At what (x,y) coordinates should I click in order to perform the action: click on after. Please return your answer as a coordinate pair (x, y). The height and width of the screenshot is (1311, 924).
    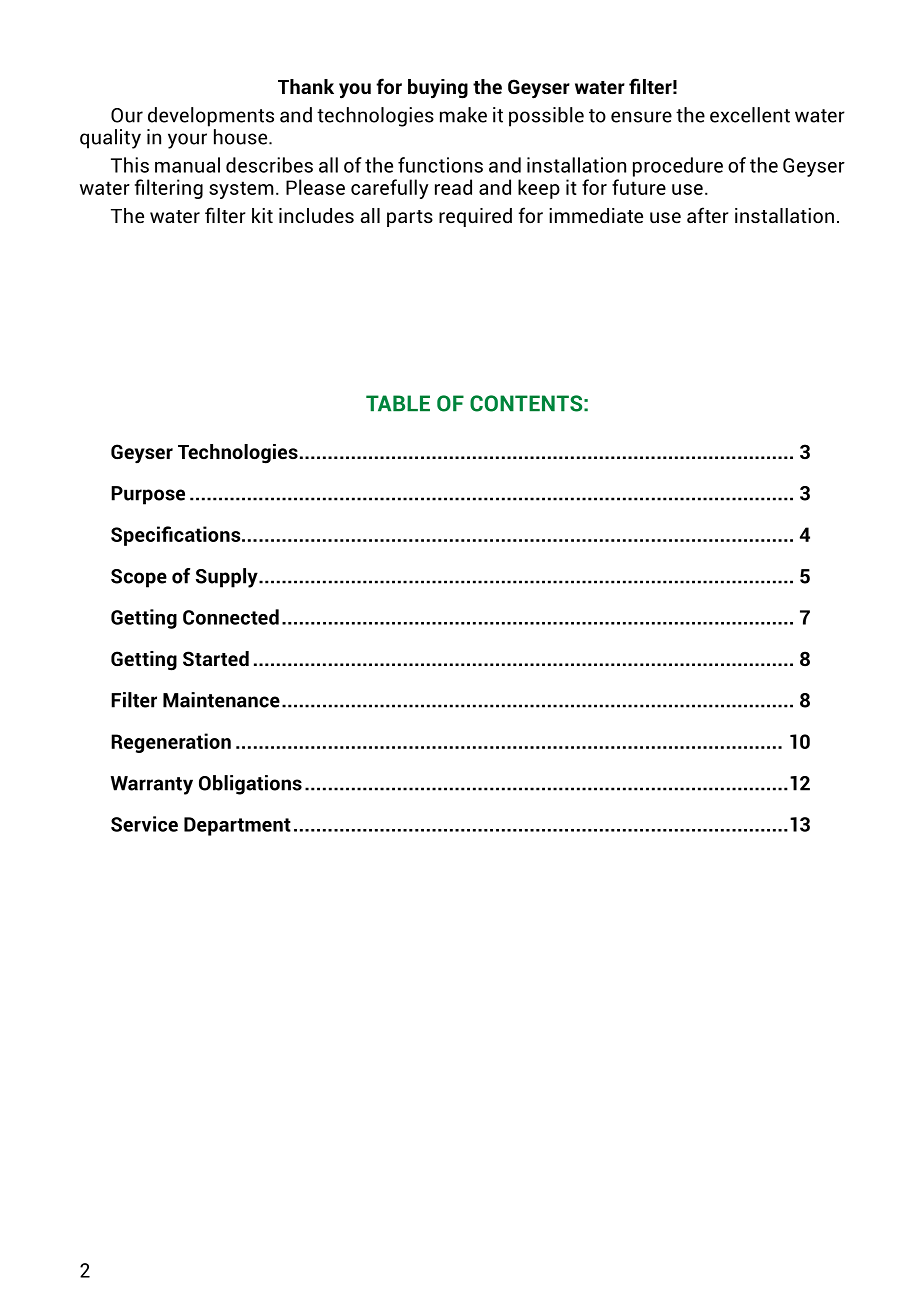
    Looking at the image, I should click on (708, 215).
